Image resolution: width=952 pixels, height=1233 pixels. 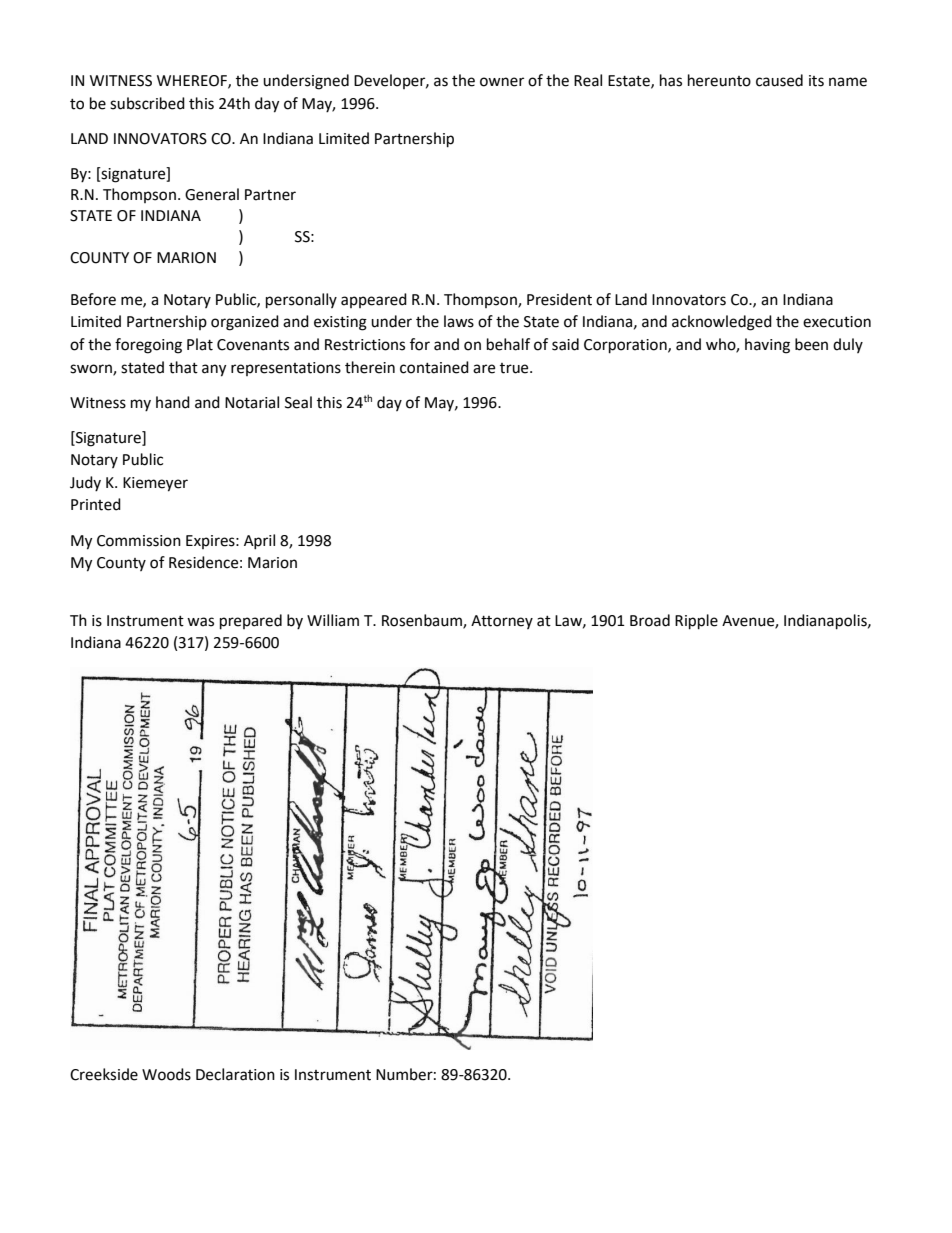 What do you see at coordinates (235, 1074) in the screenshot?
I see `Declaration` at bounding box center [235, 1074].
